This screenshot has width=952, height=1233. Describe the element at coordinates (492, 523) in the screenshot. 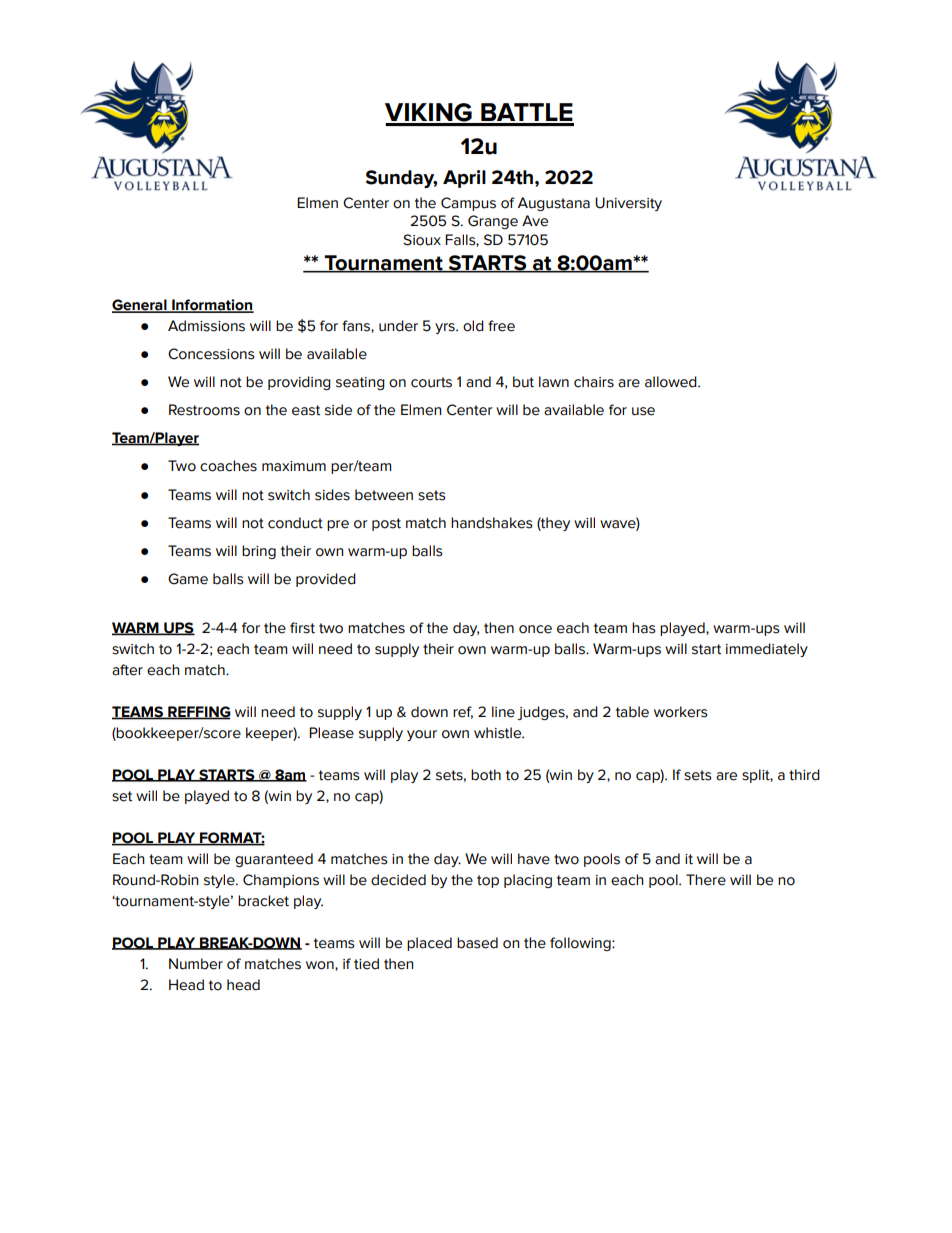

I see `handshakes` at that location.
